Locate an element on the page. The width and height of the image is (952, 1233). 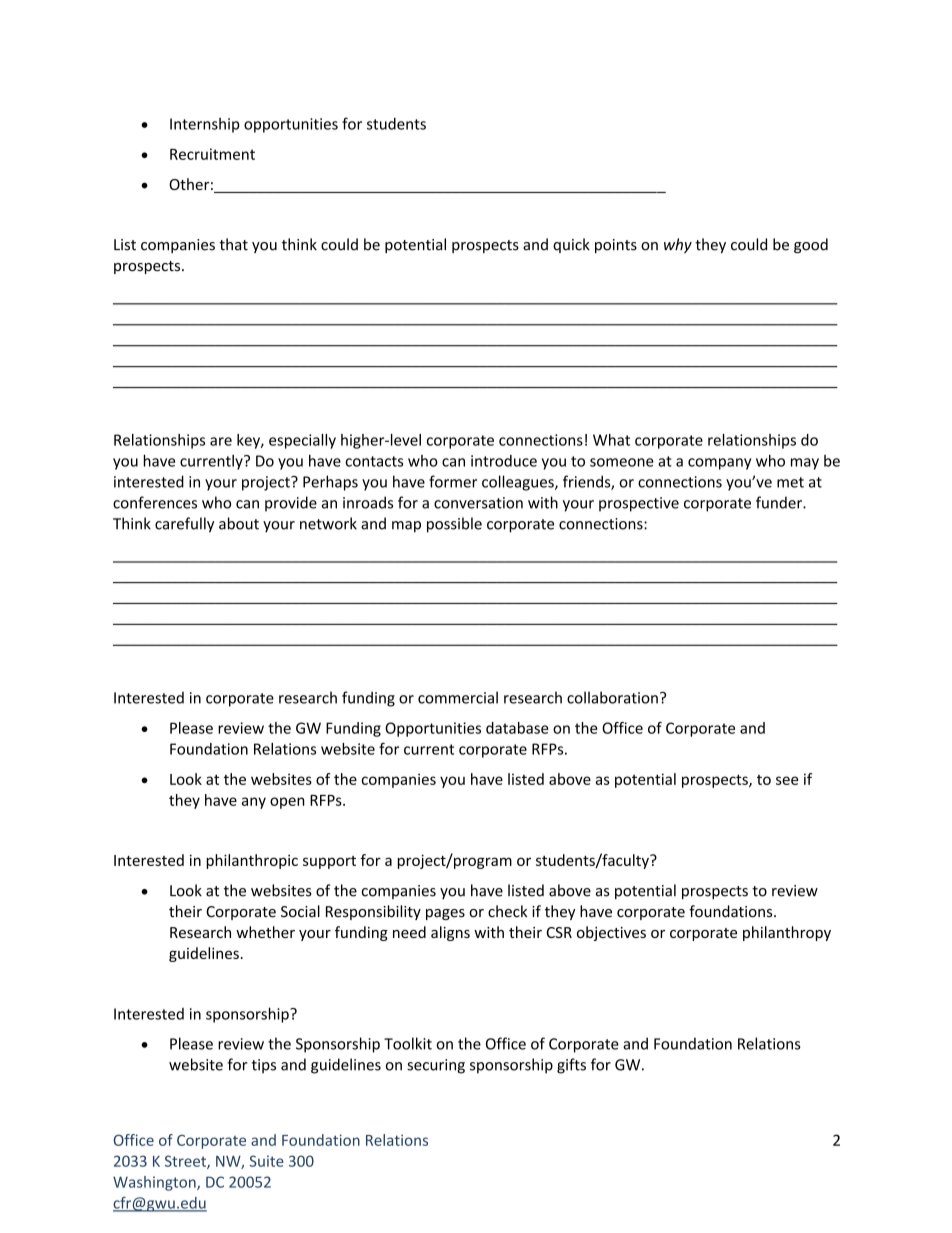
check is located at coordinates (507, 911).
